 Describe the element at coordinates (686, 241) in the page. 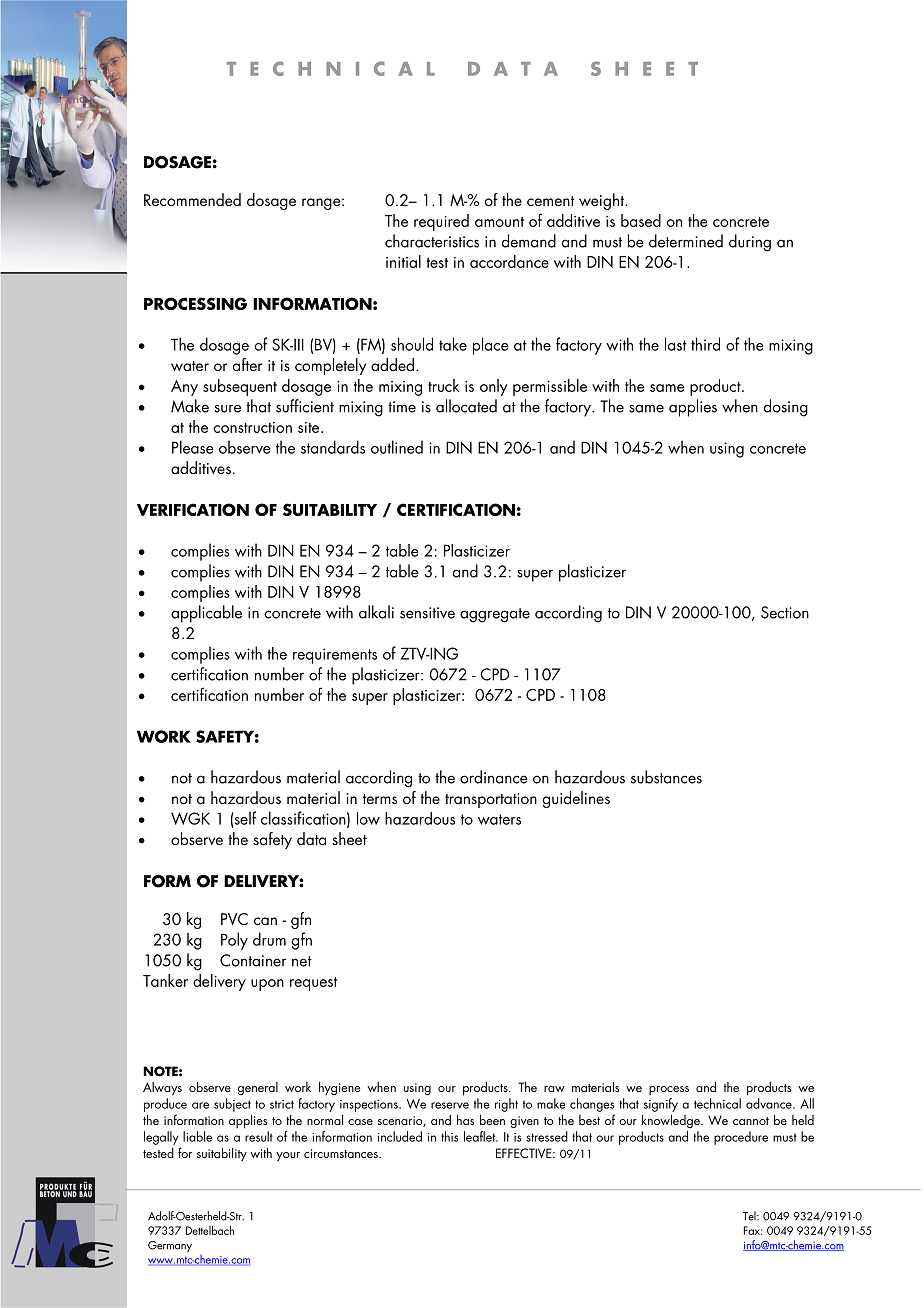

I see `determined` at that location.
